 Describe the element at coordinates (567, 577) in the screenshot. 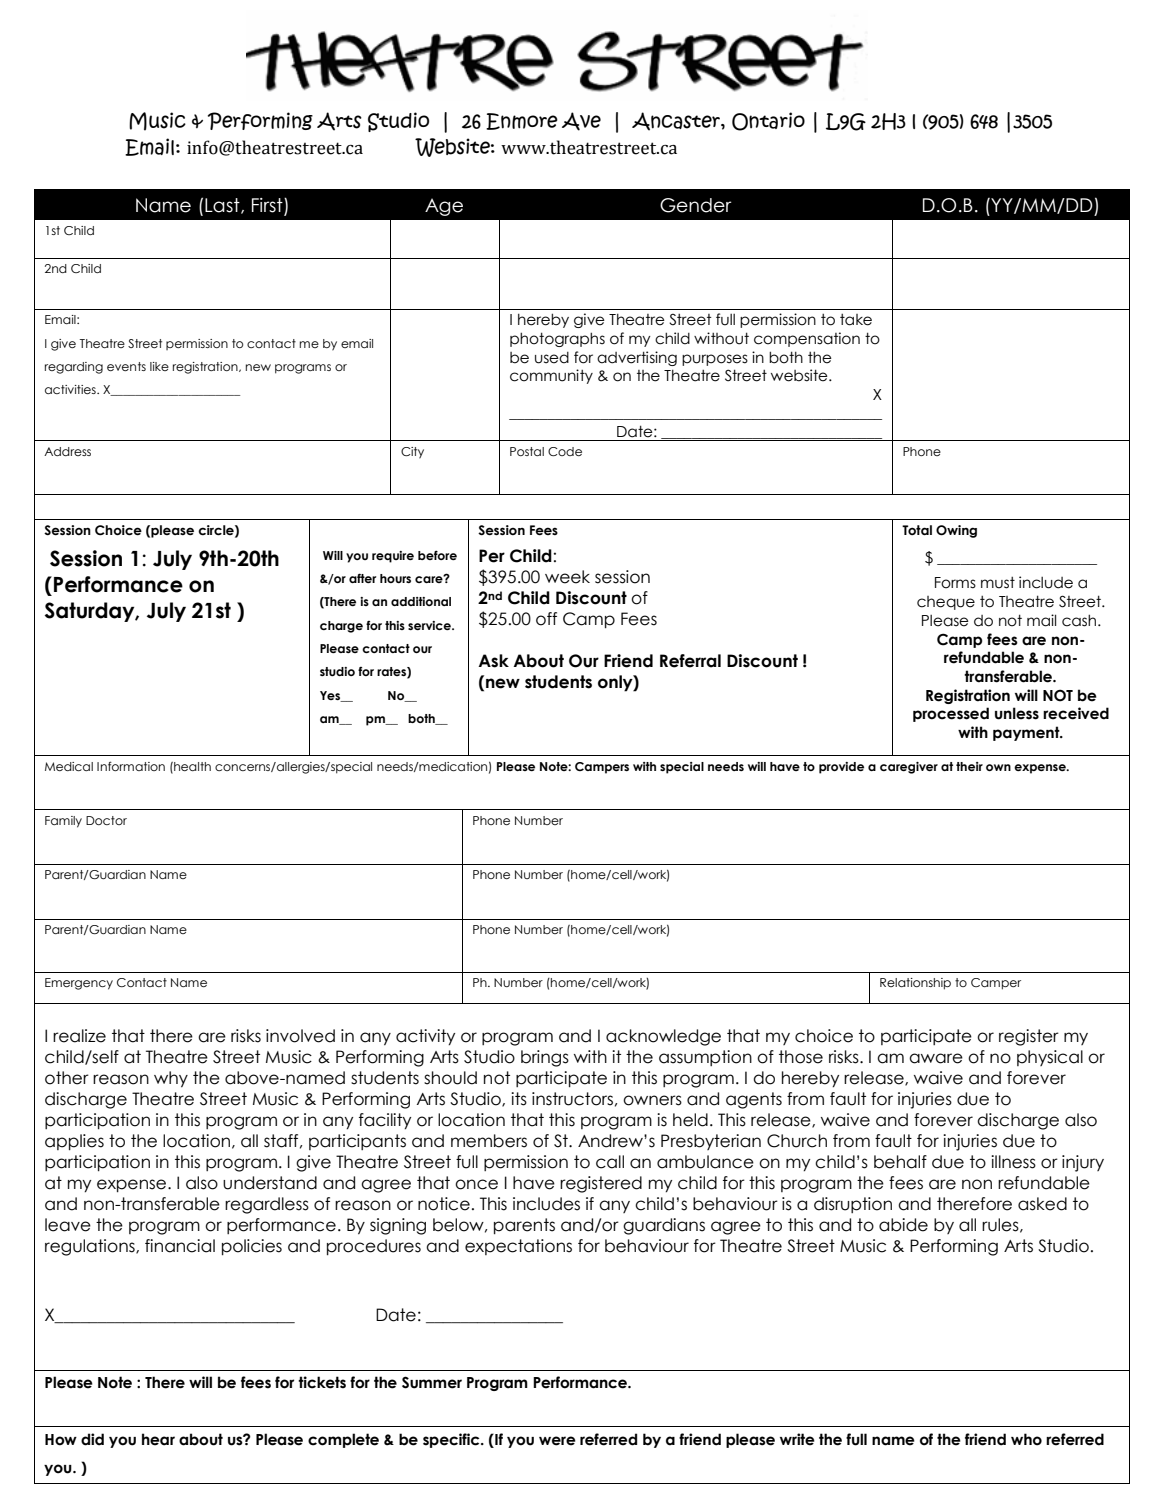

I see `week` at that location.
